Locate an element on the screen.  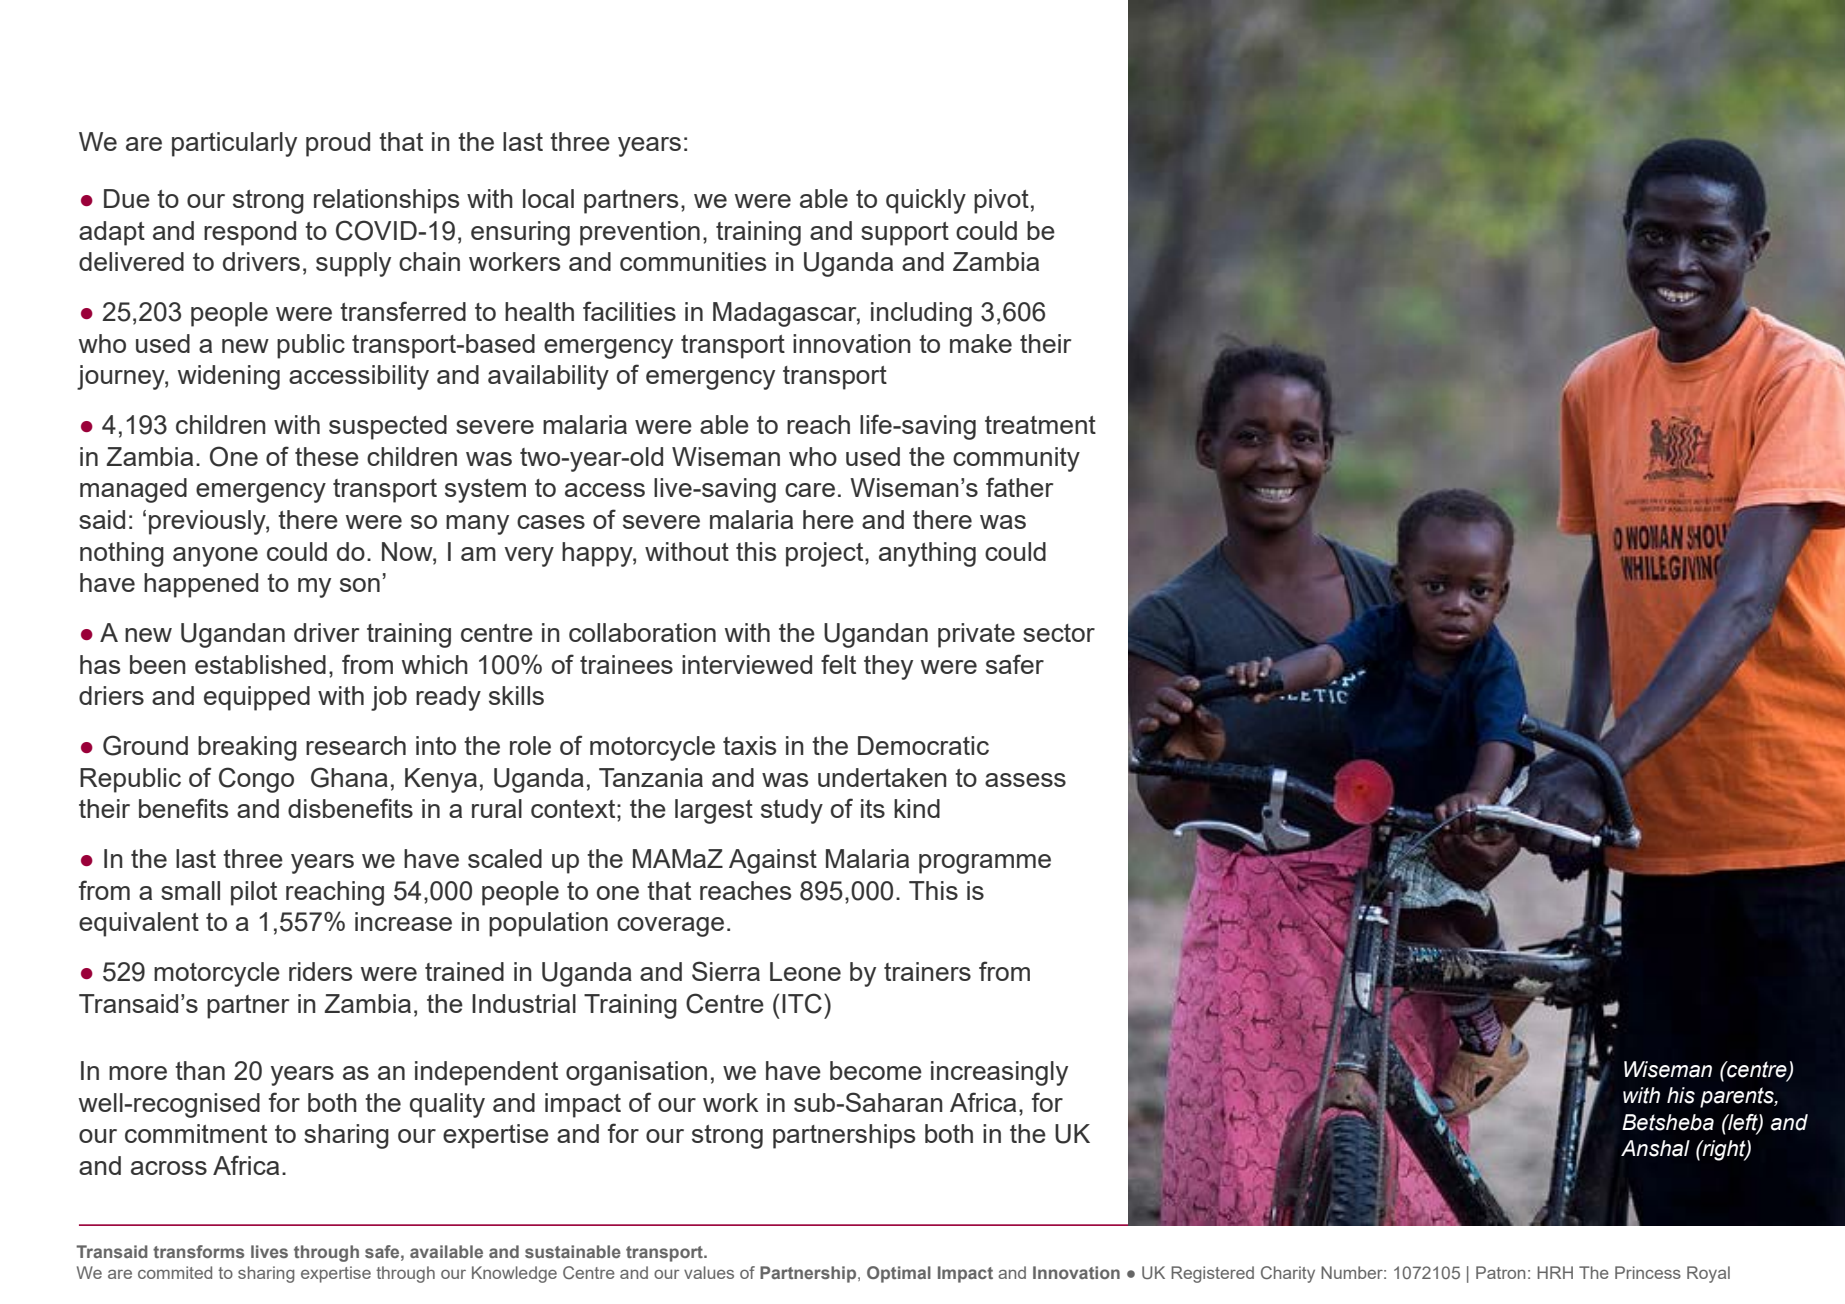
transforms is located at coordinates (198, 1251).
